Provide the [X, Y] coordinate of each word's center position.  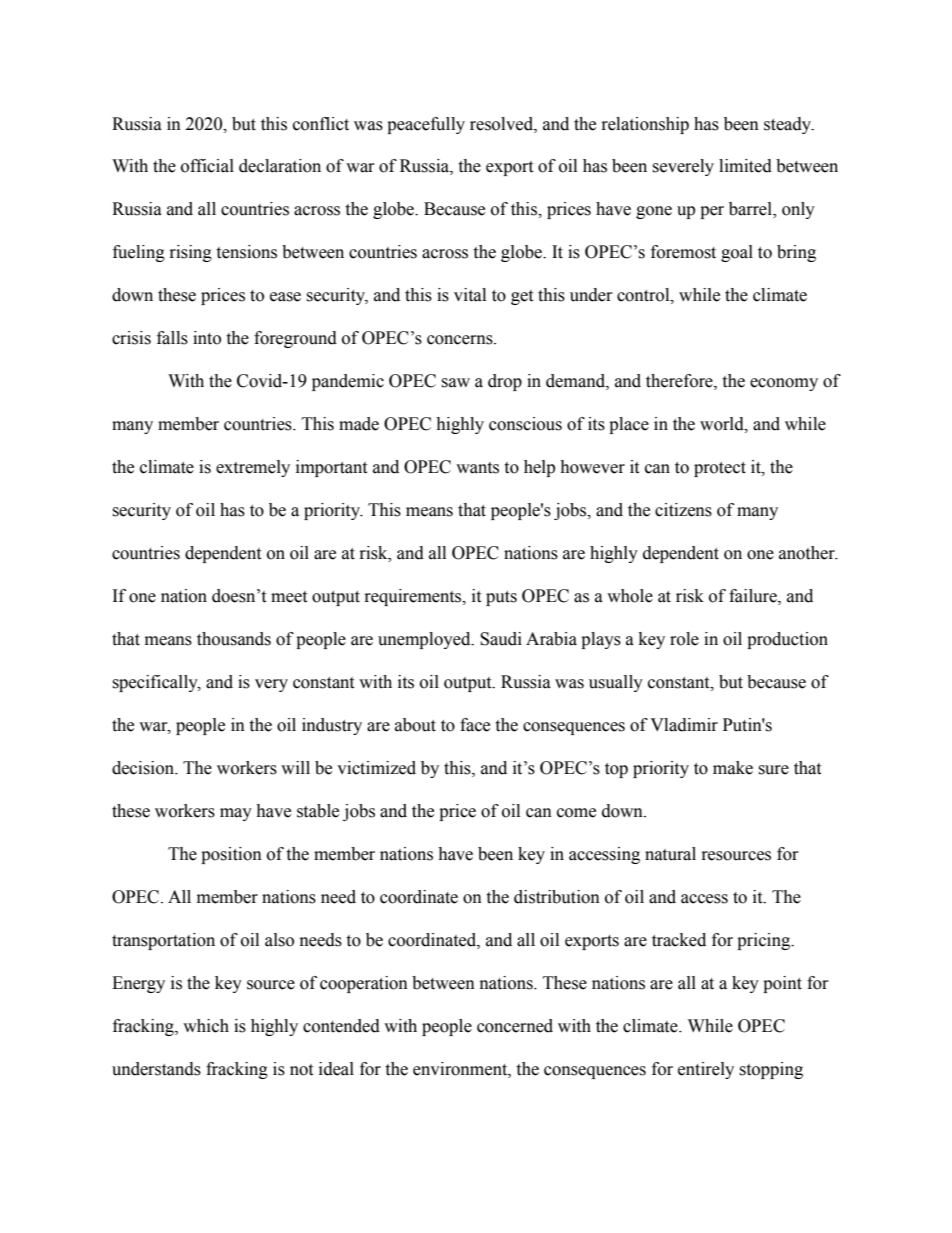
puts [501, 598]
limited [745, 166]
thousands [234, 639]
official [207, 166]
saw [455, 383]
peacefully [426, 125]
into [207, 338]
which [206, 1026]
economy [784, 384]
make [733, 768]
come [576, 813]
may [236, 814]
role [684, 639]
